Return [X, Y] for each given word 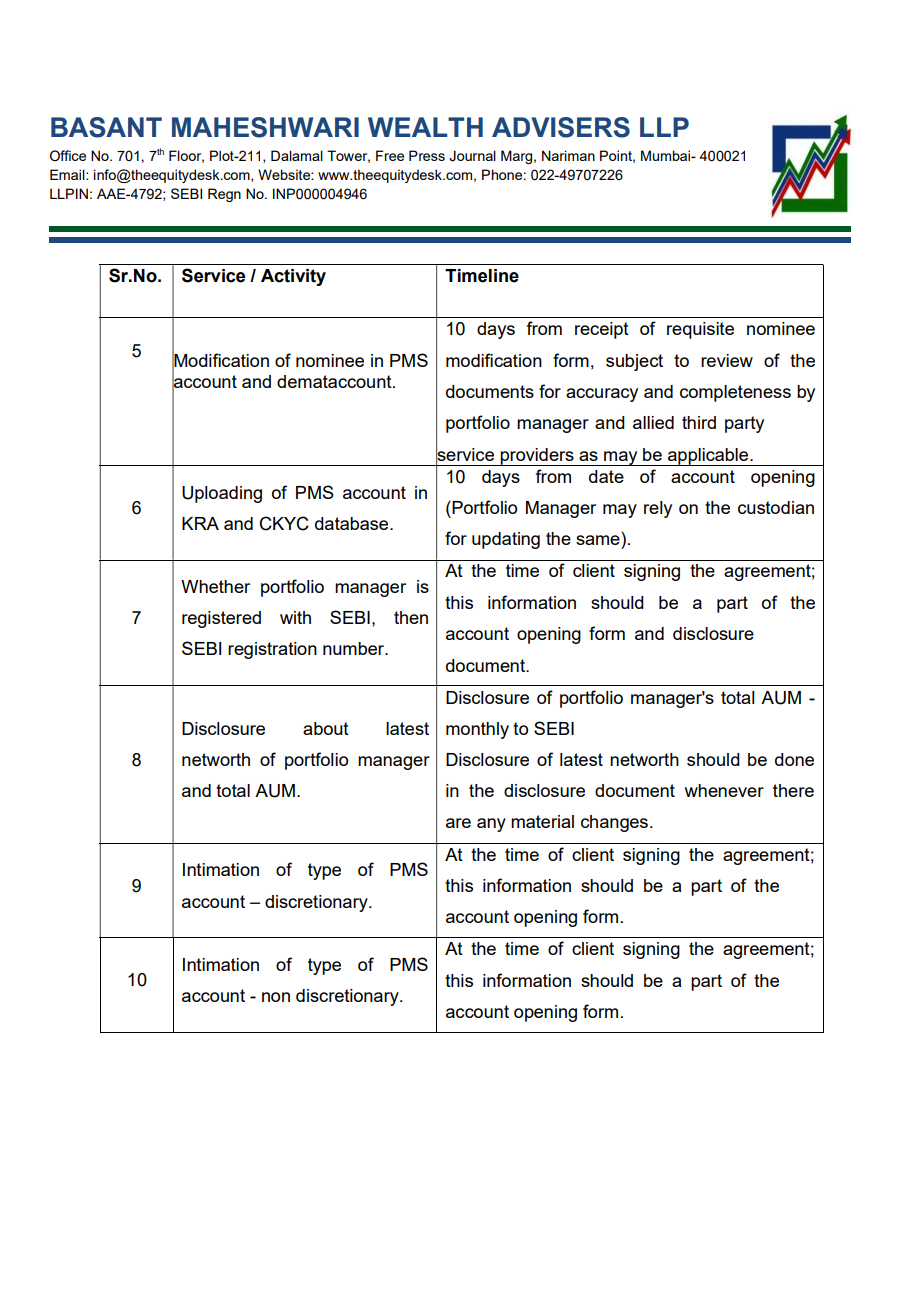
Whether [215, 586]
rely [658, 509]
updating [506, 540]
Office [68, 155]
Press [427, 155]
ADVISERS [561, 127]
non [276, 997]
